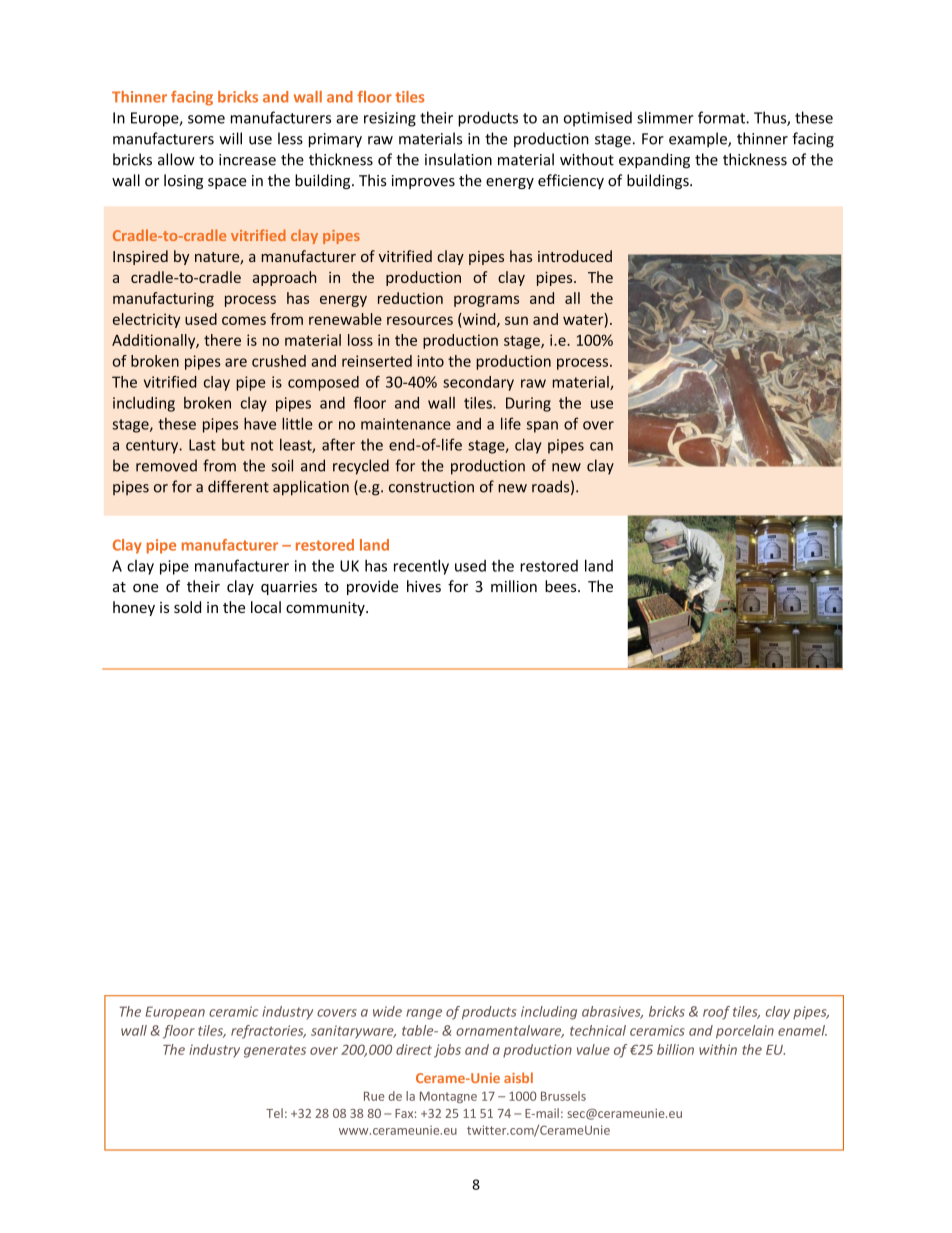 Image resolution: width=952 pixels, height=1233 pixels. Describe the element at coordinates (562, 586) in the document. I see `bees` at that location.
